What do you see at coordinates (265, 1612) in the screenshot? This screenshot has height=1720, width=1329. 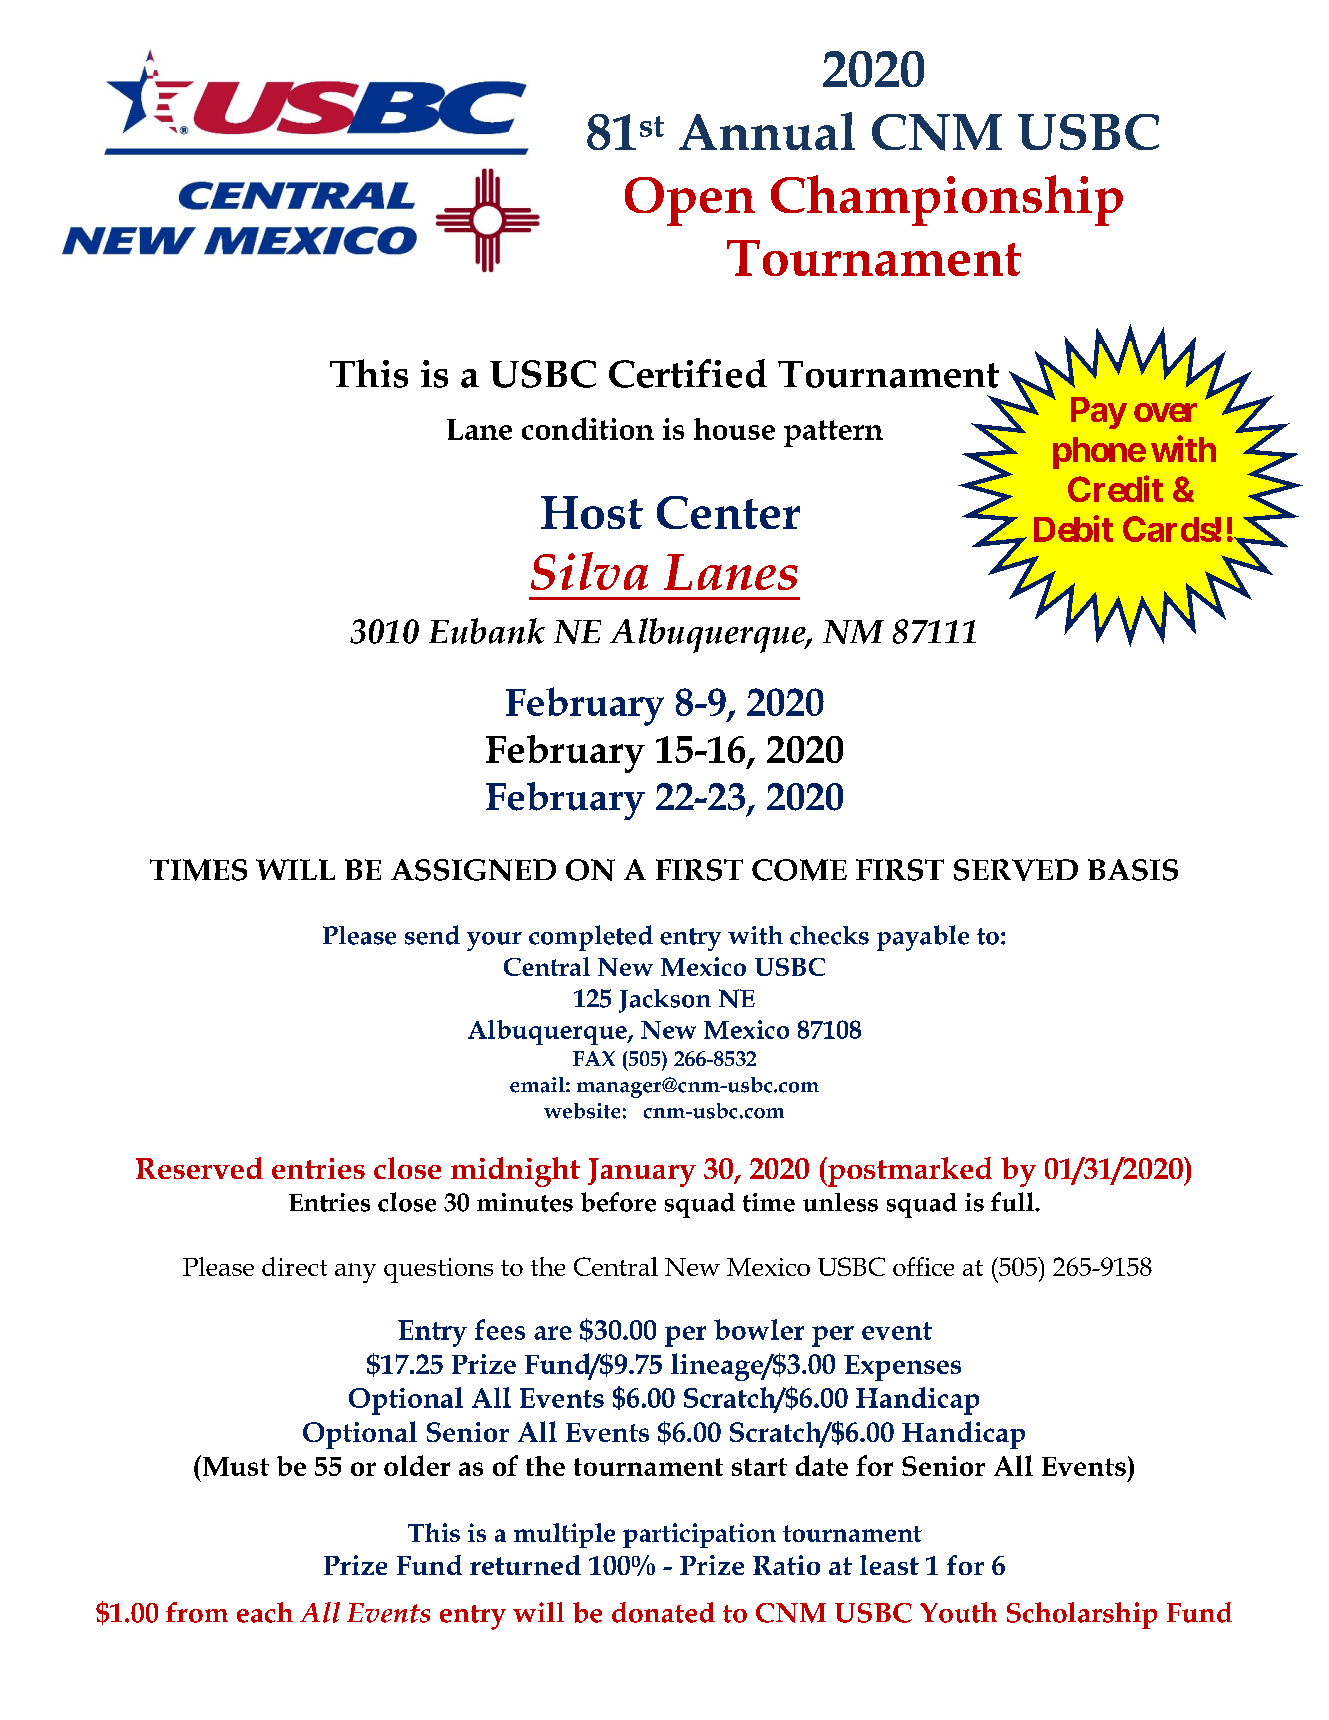 I see `each` at bounding box center [265, 1612].
